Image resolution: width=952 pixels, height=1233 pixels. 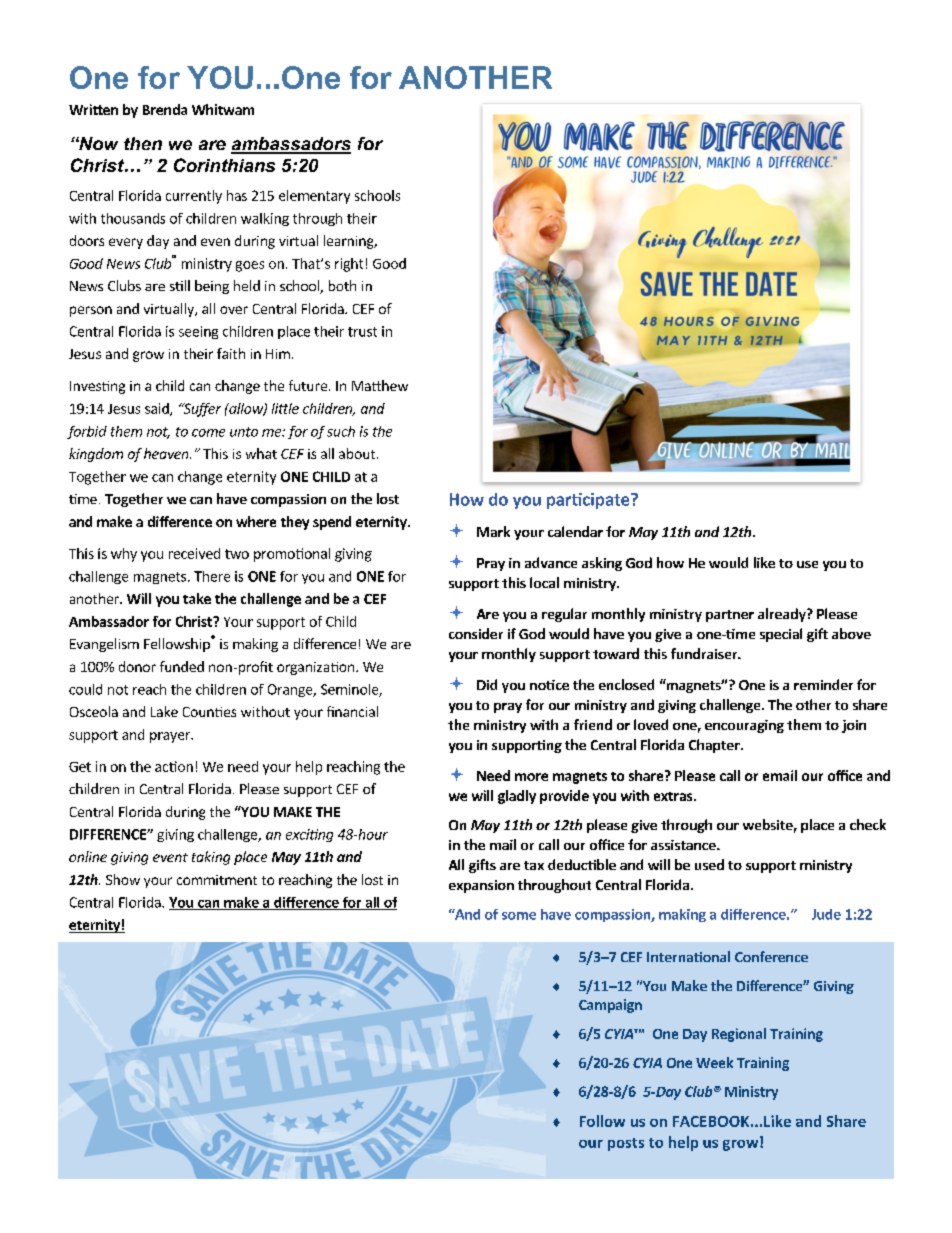 I want to click on commitment, so click(x=217, y=880).
